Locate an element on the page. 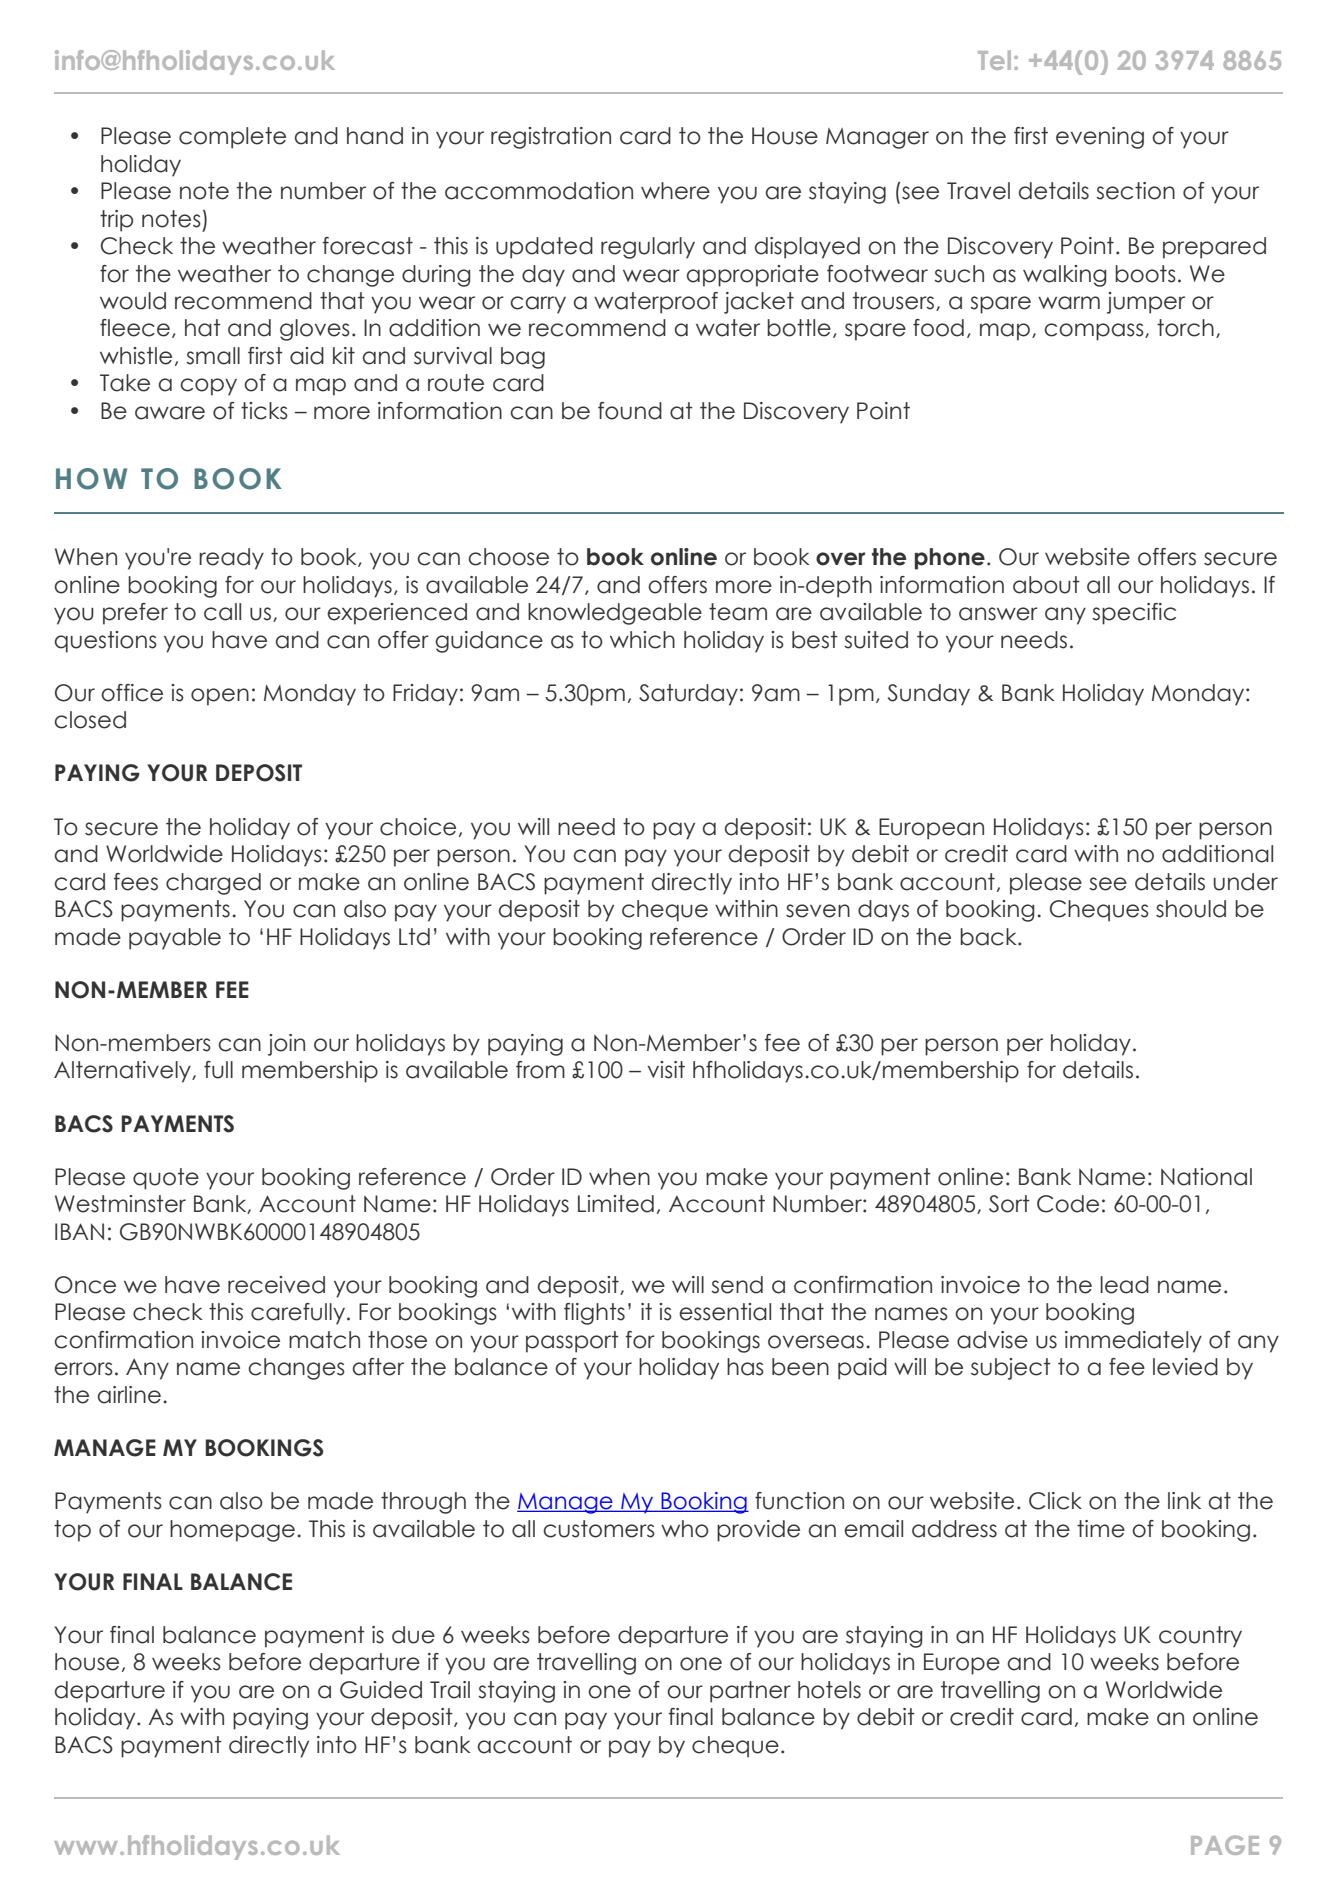 Image resolution: width=1337 pixels, height=1891 pixels. complete is located at coordinates (232, 138).
